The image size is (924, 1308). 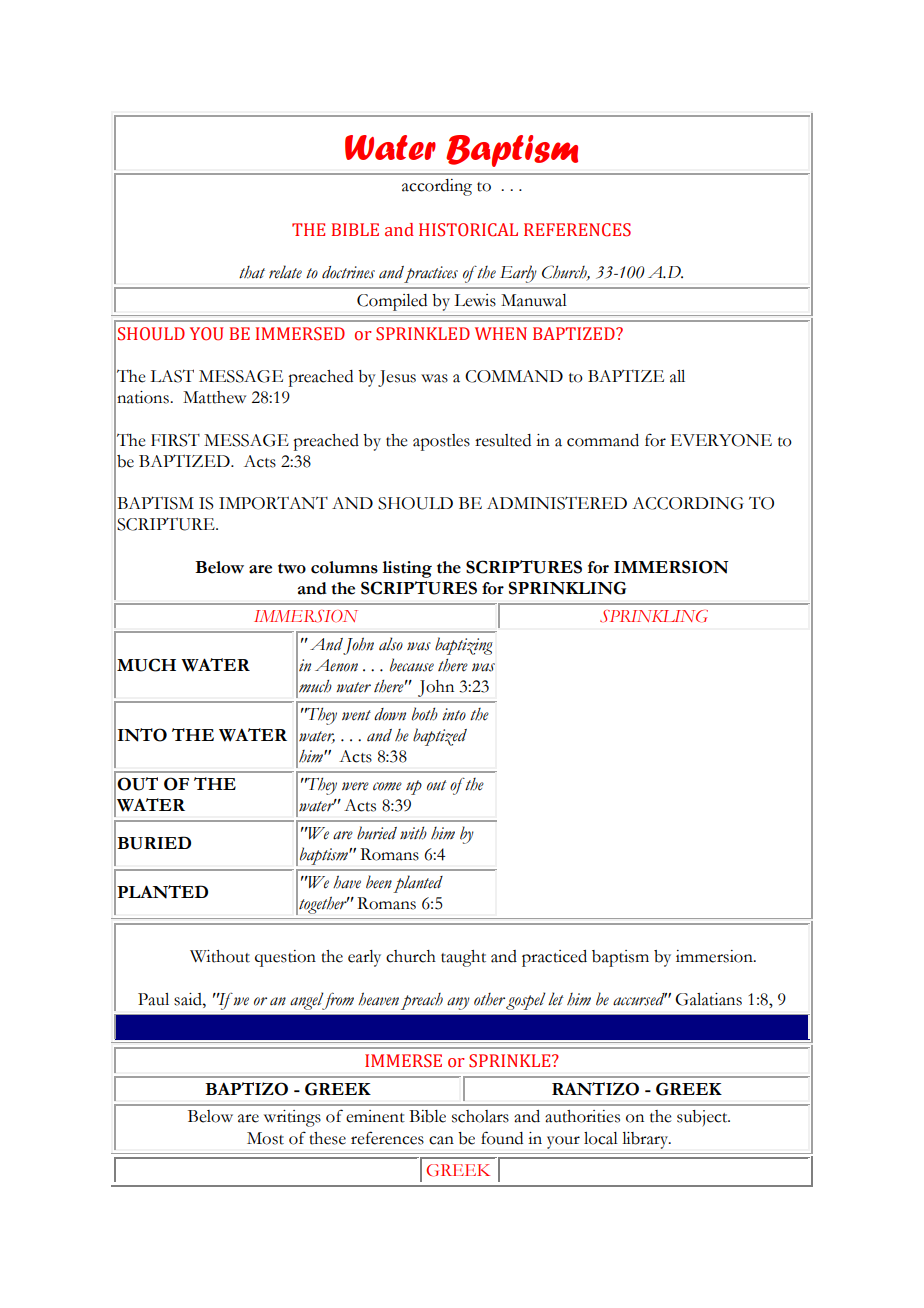 I want to click on have, so click(x=347, y=882).
